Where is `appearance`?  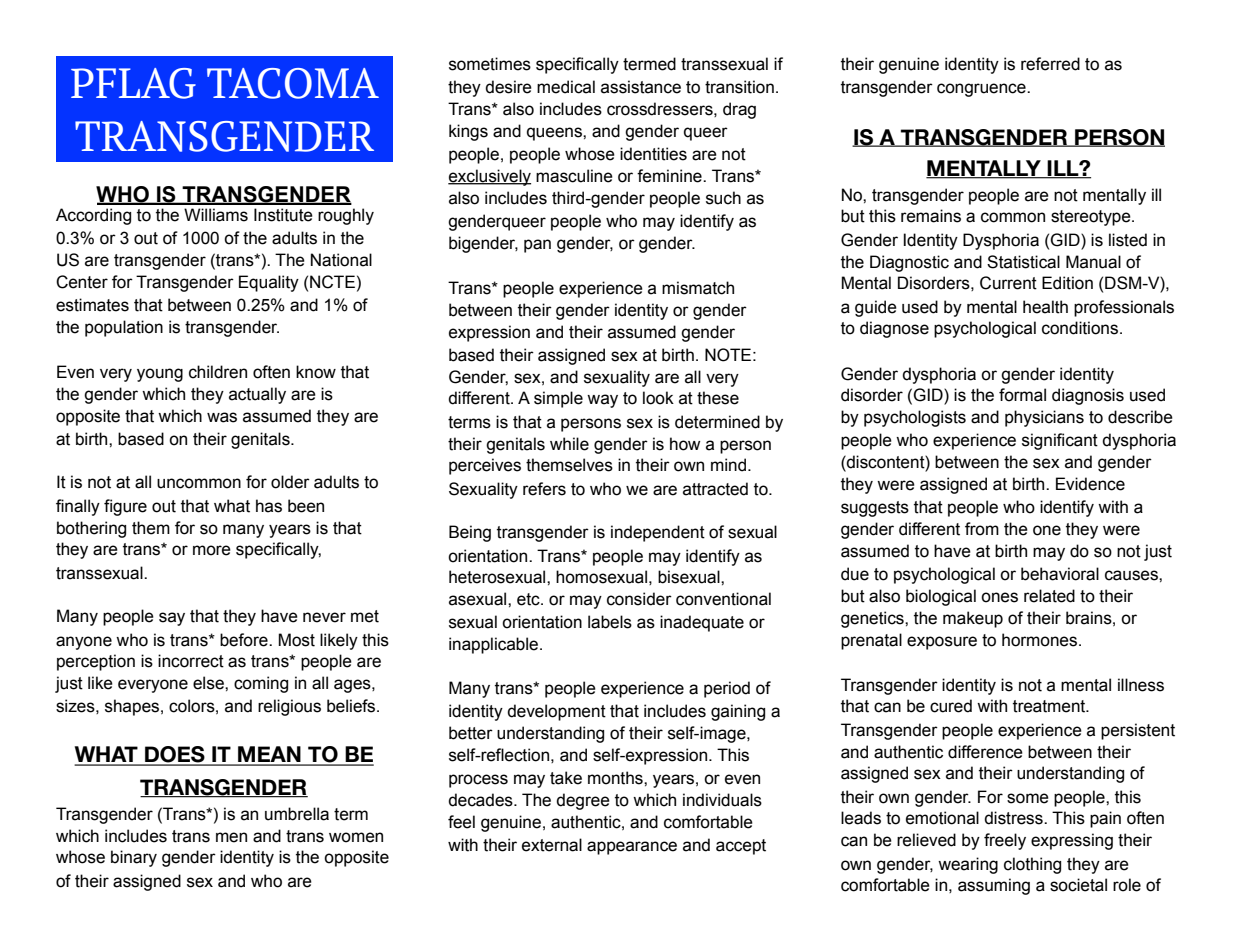
appearance is located at coordinates (632, 848).
